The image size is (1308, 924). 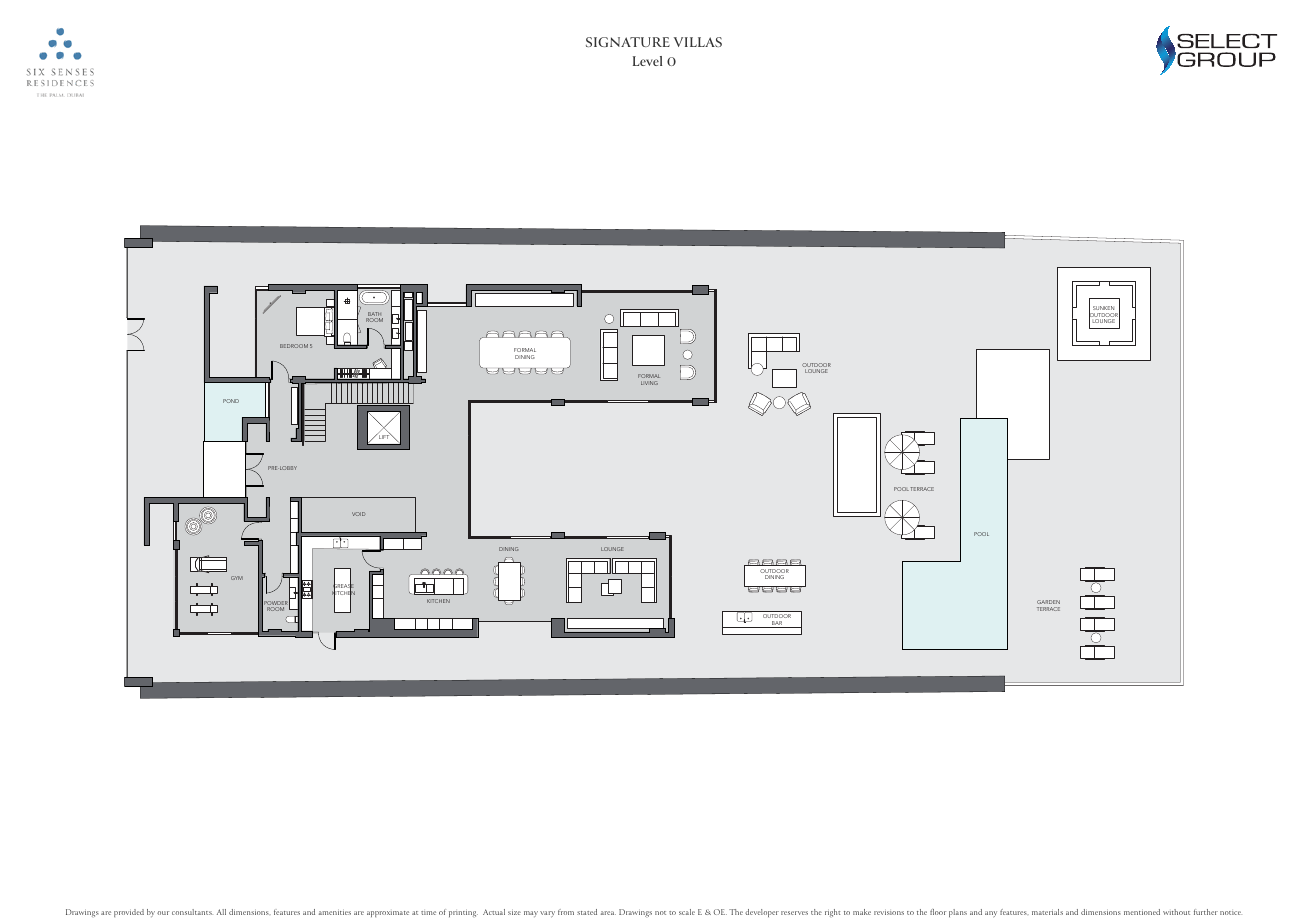 I want to click on BATH, so click(x=374, y=315).
